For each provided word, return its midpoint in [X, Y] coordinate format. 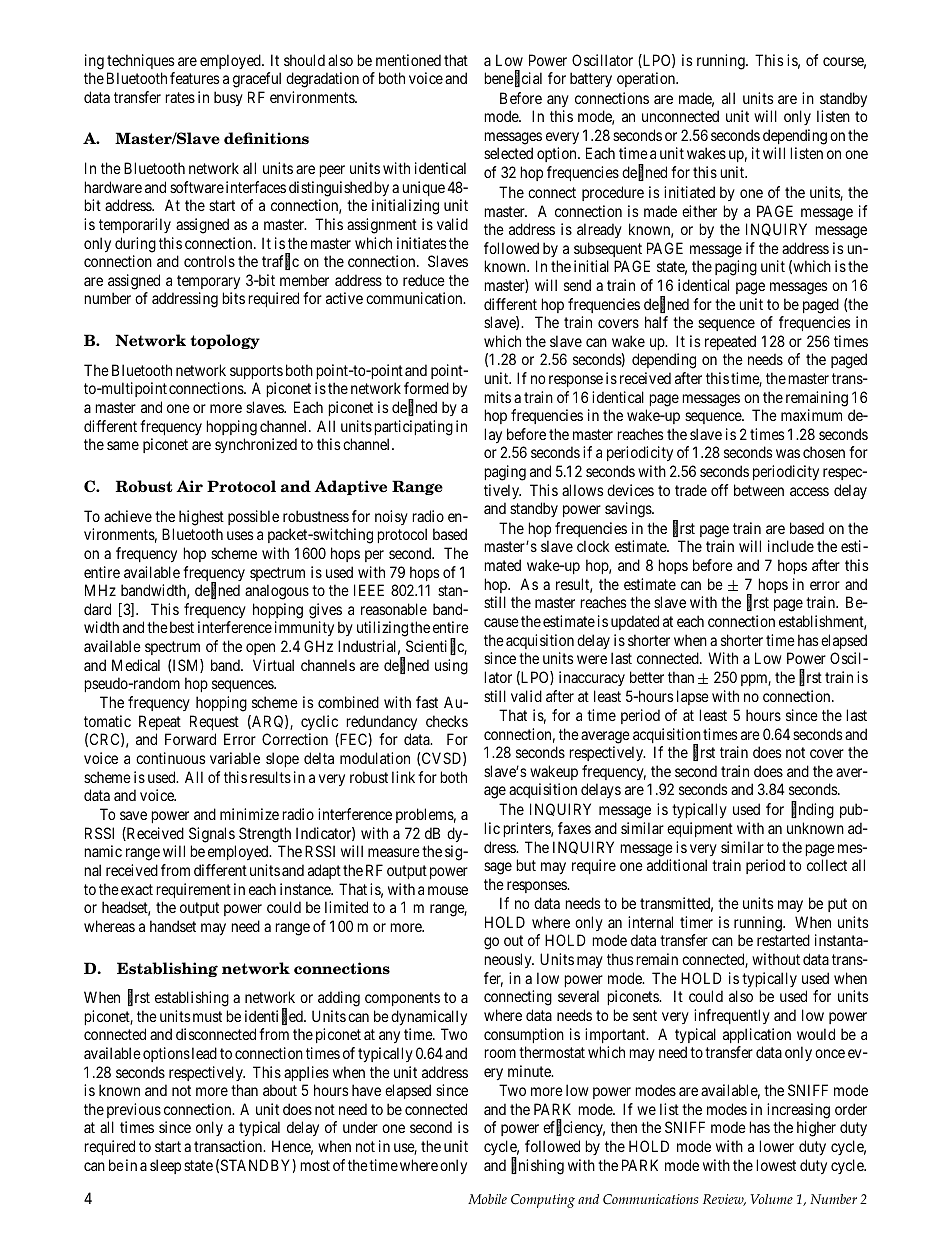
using [451, 667]
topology [225, 341]
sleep [165, 1166]
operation [647, 79]
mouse [448, 890]
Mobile [487, 1199]
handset [173, 926]
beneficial [513, 79]
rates [180, 97]
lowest [776, 1165]
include [791, 546]
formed [426, 388]
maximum [811, 415]
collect [827, 865]
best [182, 627]
